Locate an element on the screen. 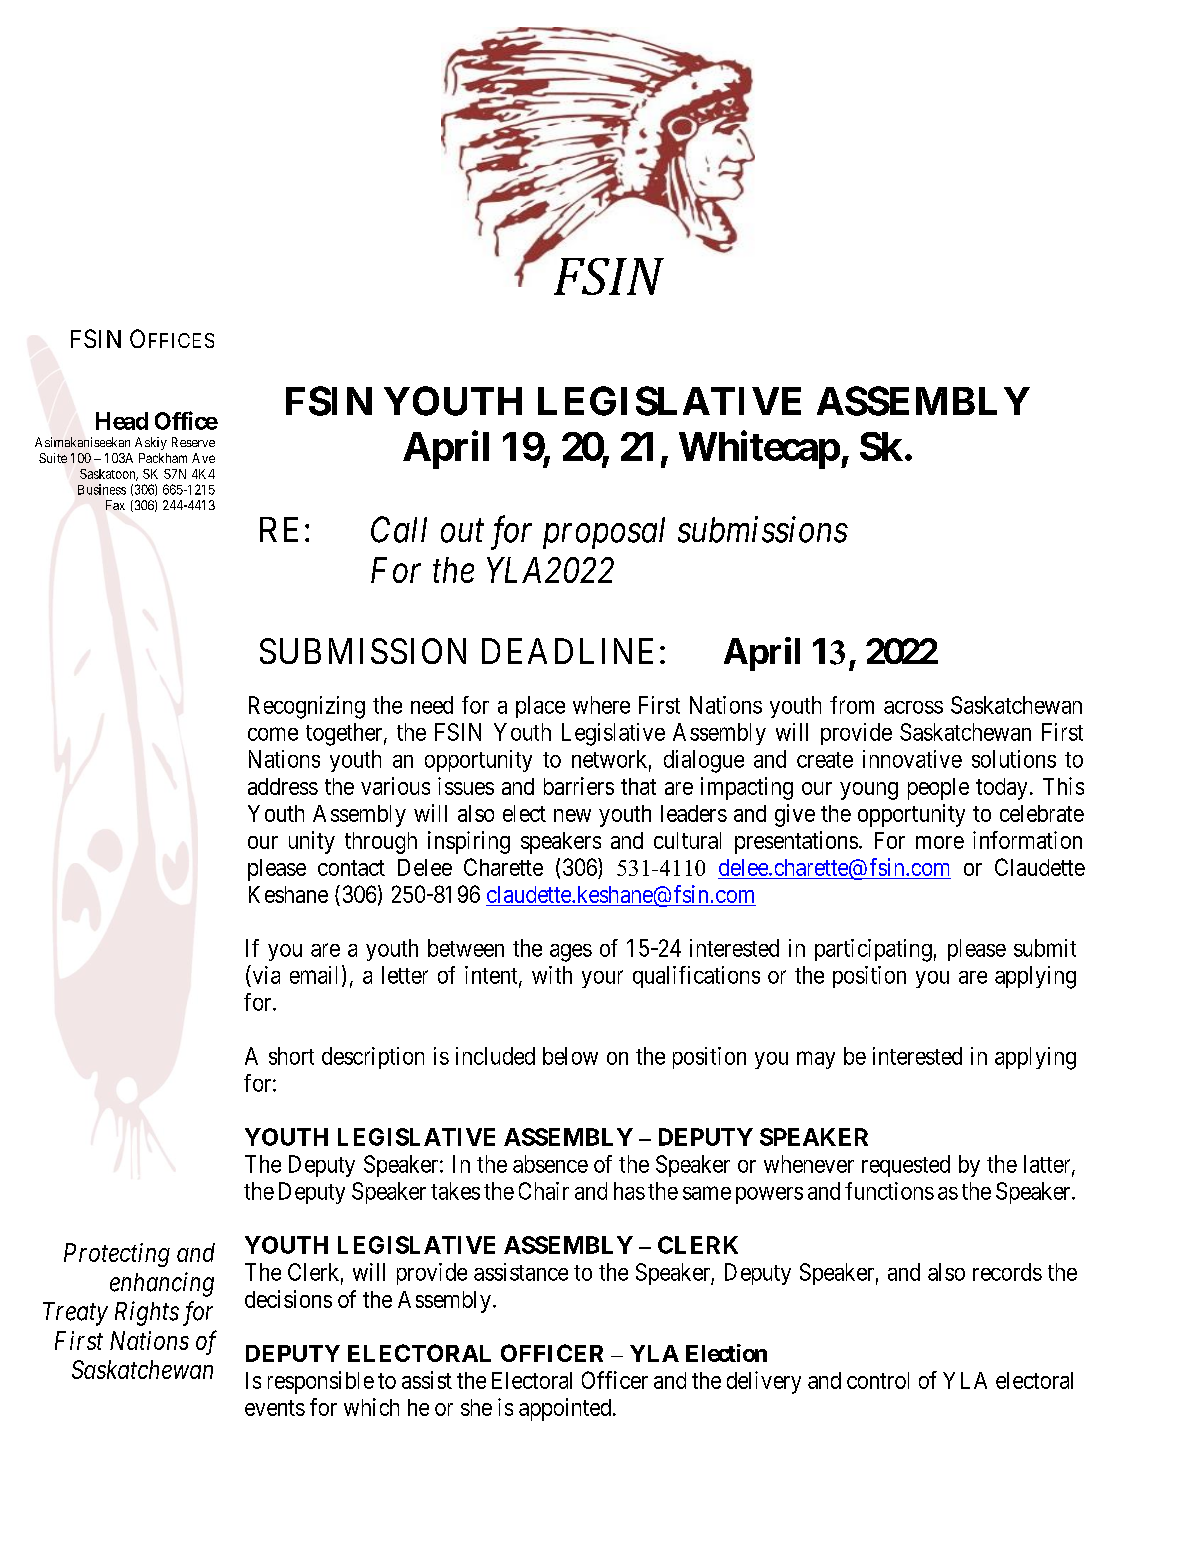 Image resolution: width=1198 pixels, height=1550 pixels. participating is located at coordinates (873, 950).
